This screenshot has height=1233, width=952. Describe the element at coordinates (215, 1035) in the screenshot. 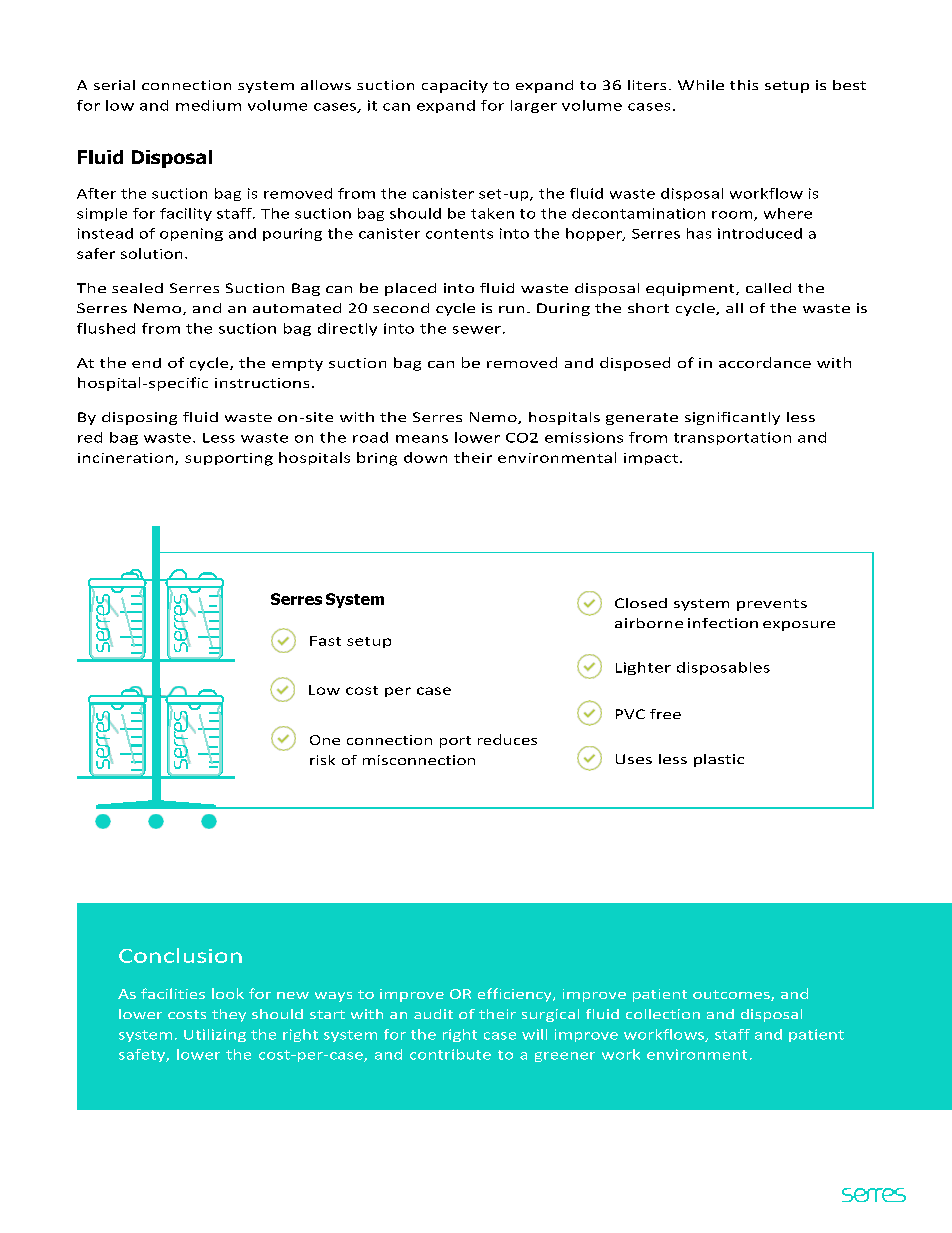

I see `Utilizing` at that location.
